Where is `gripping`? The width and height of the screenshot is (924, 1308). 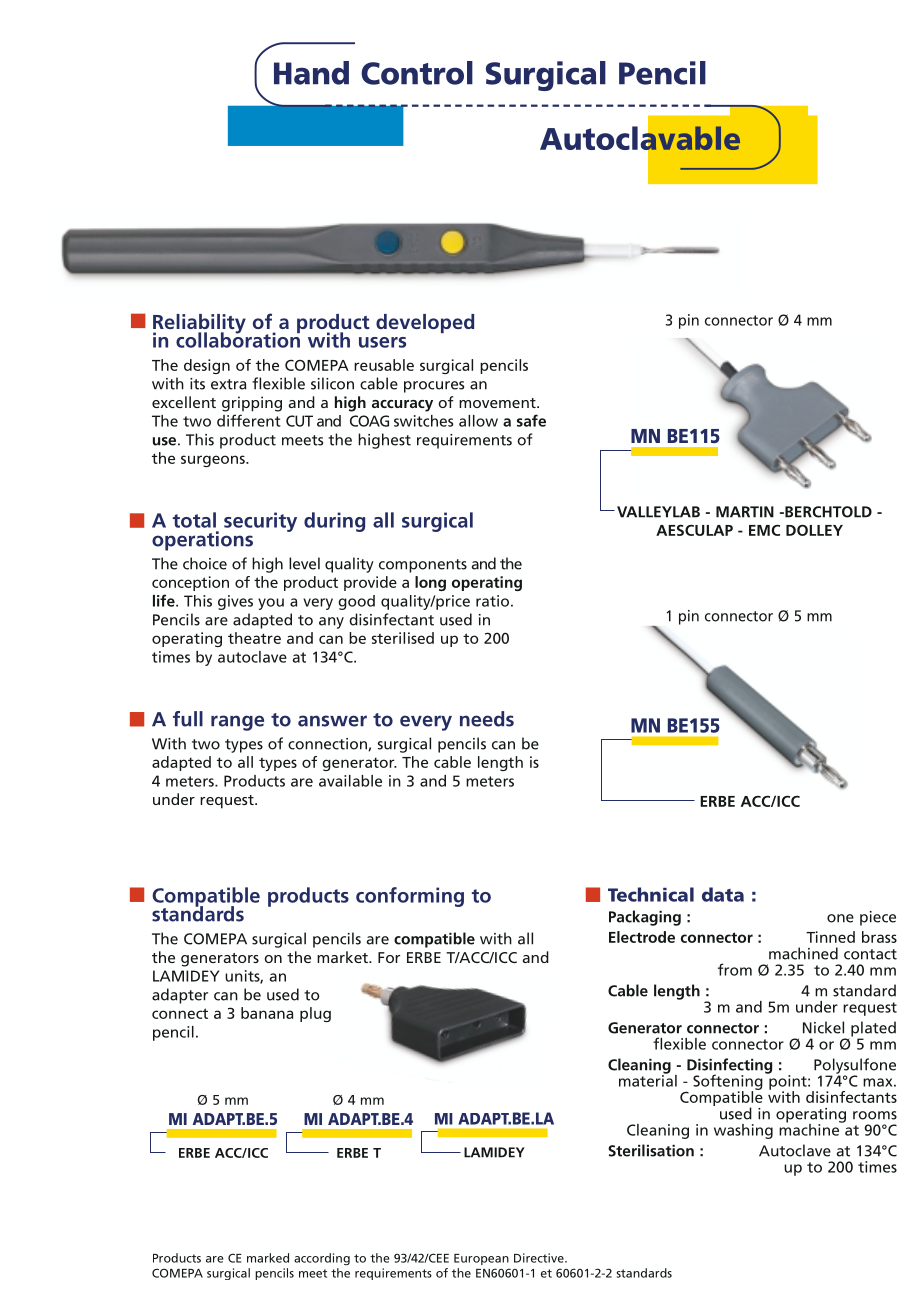 gripping is located at coordinates (252, 404).
